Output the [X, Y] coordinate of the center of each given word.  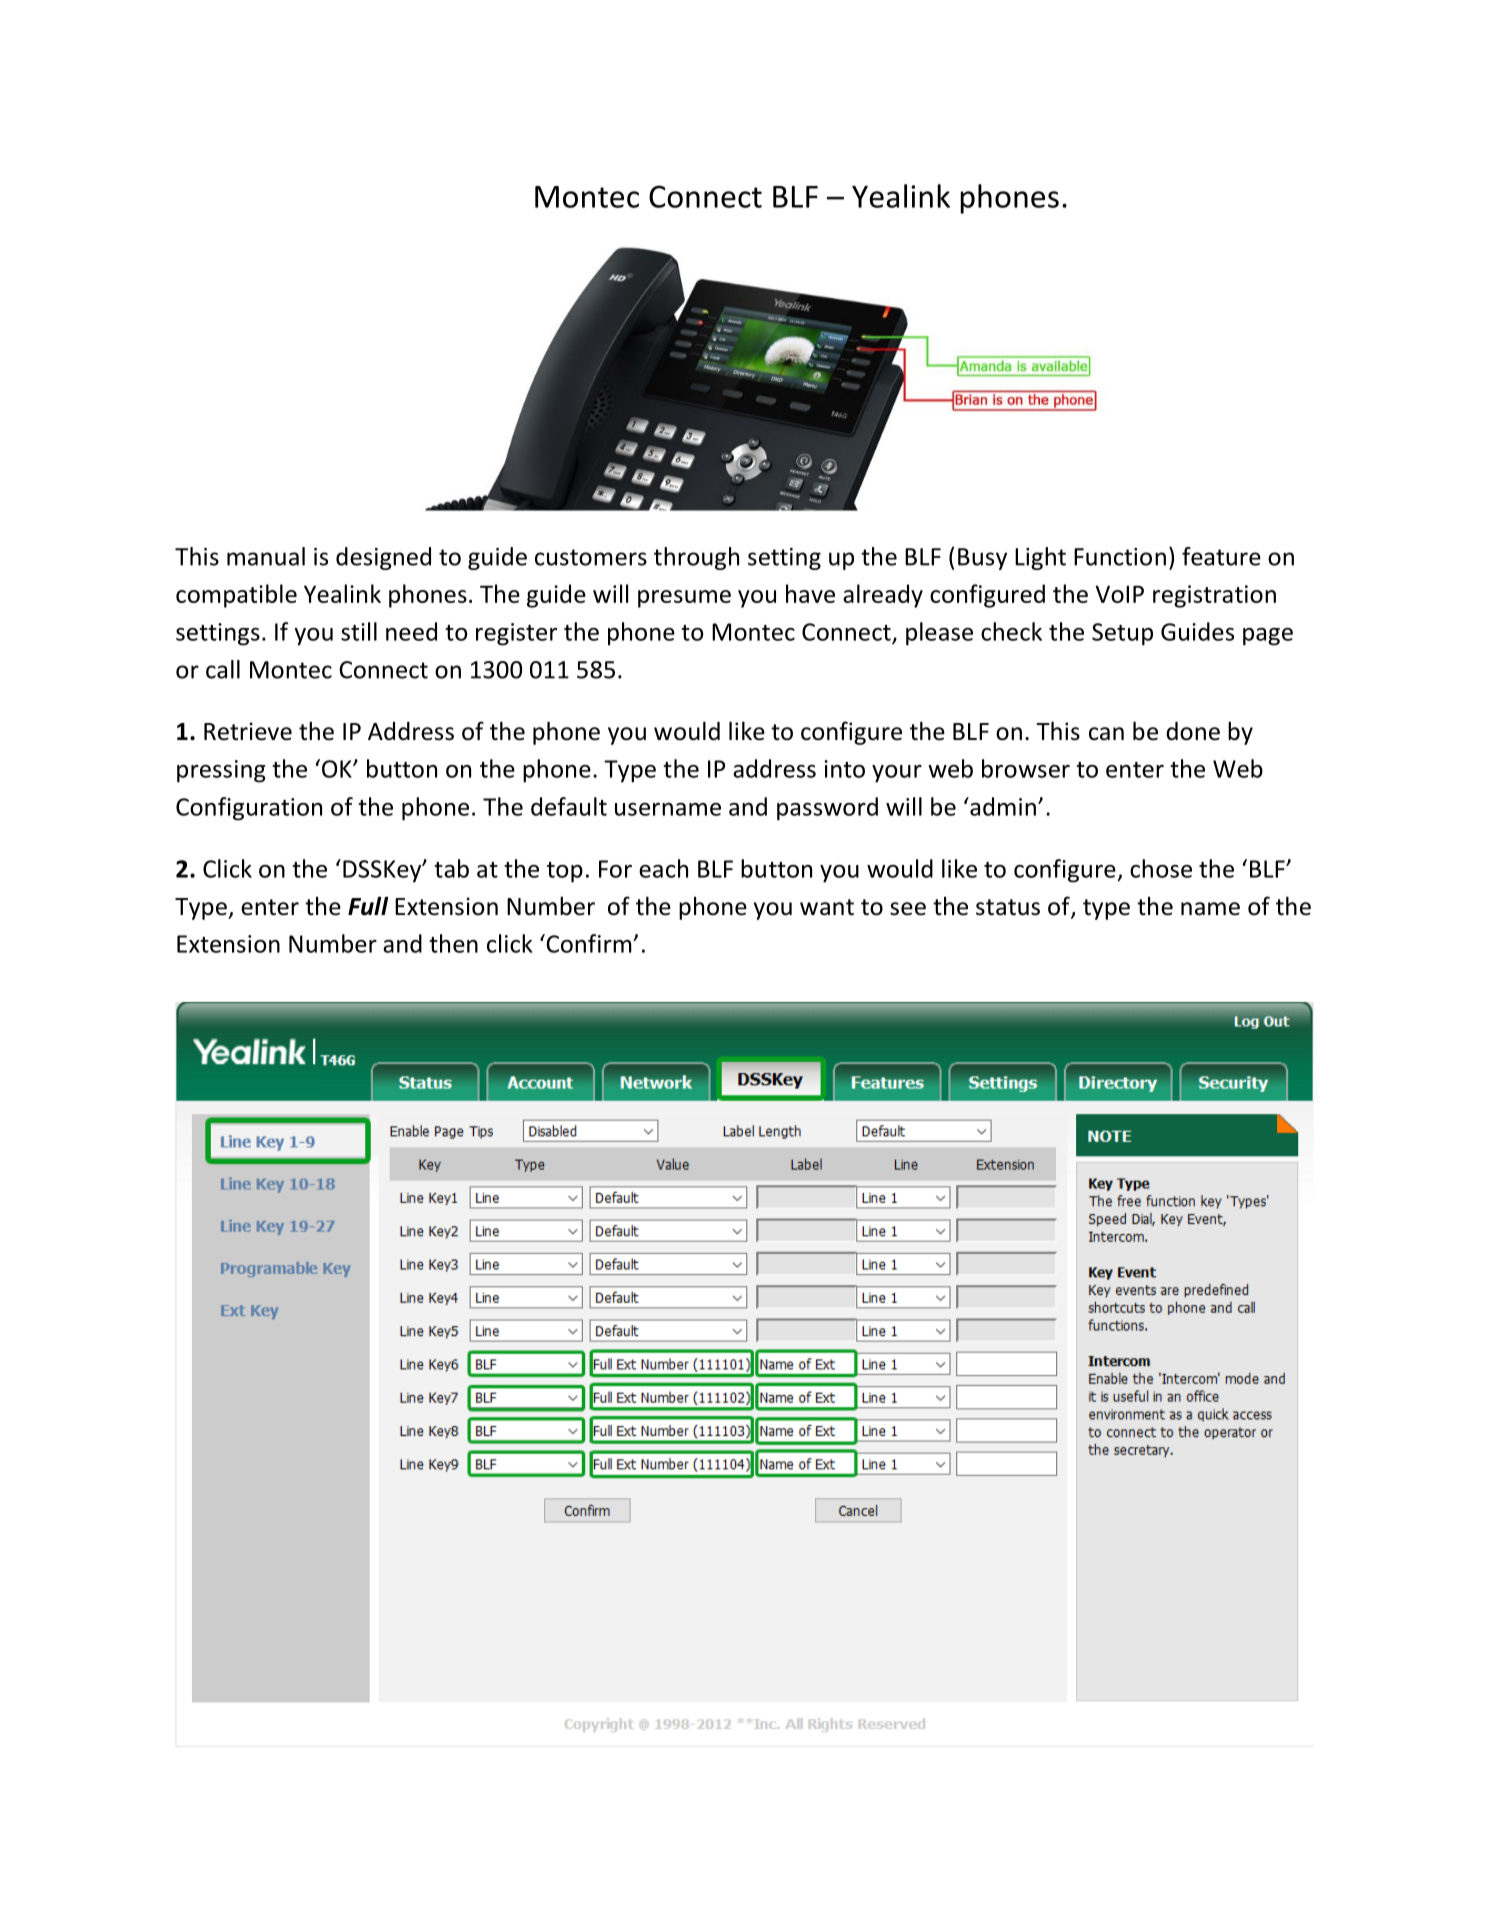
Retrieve [248, 731]
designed [383, 558]
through [696, 558]
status [1008, 907]
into [844, 769]
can [1106, 734]
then [453, 943]
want [827, 907]
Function [1120, 557]
